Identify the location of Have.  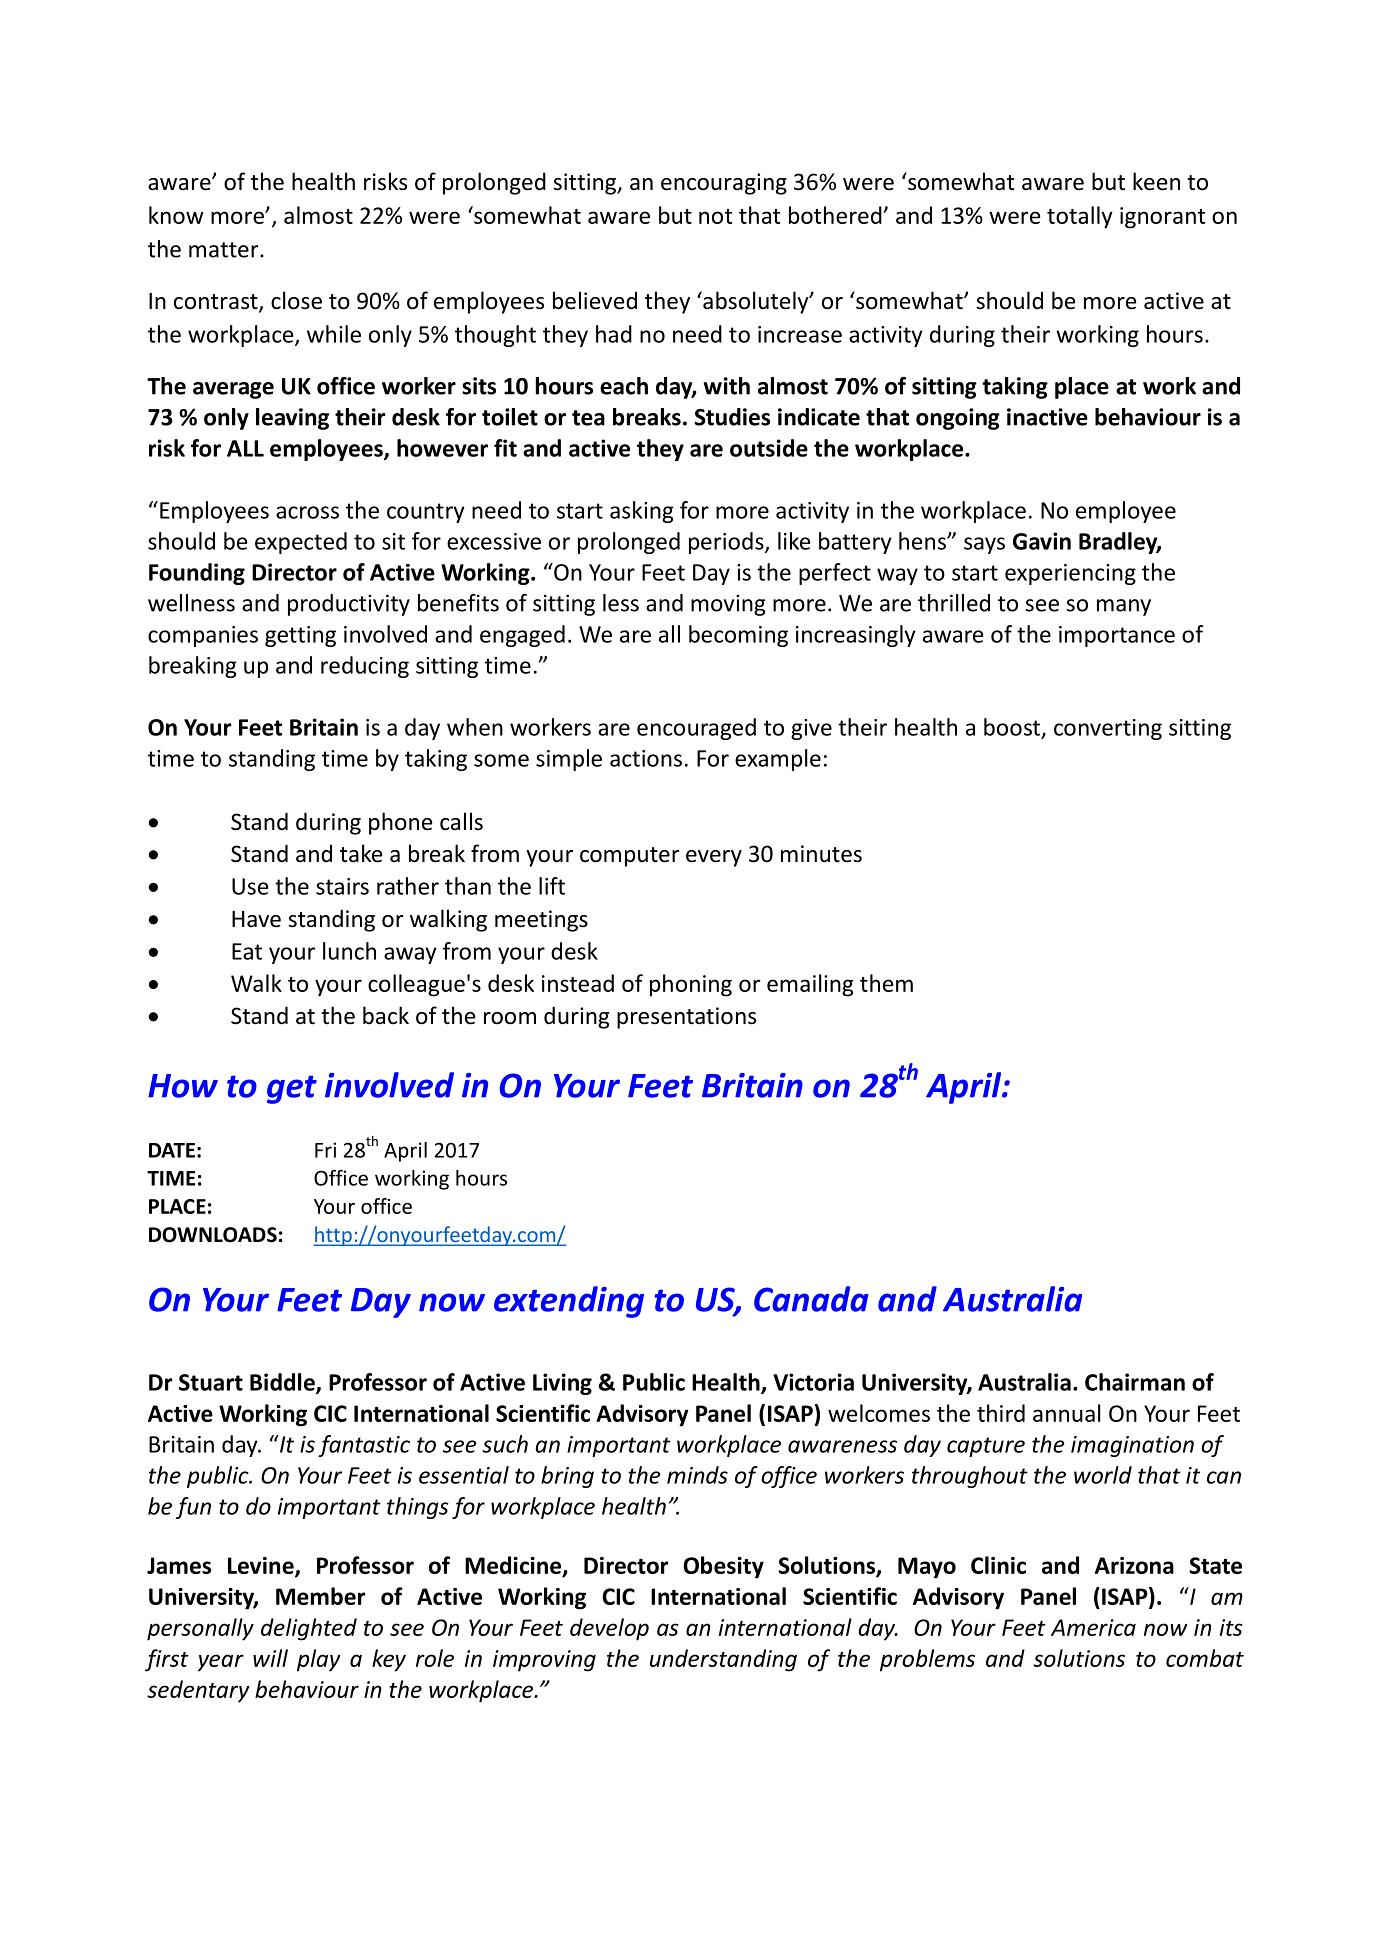
(256, 919).
